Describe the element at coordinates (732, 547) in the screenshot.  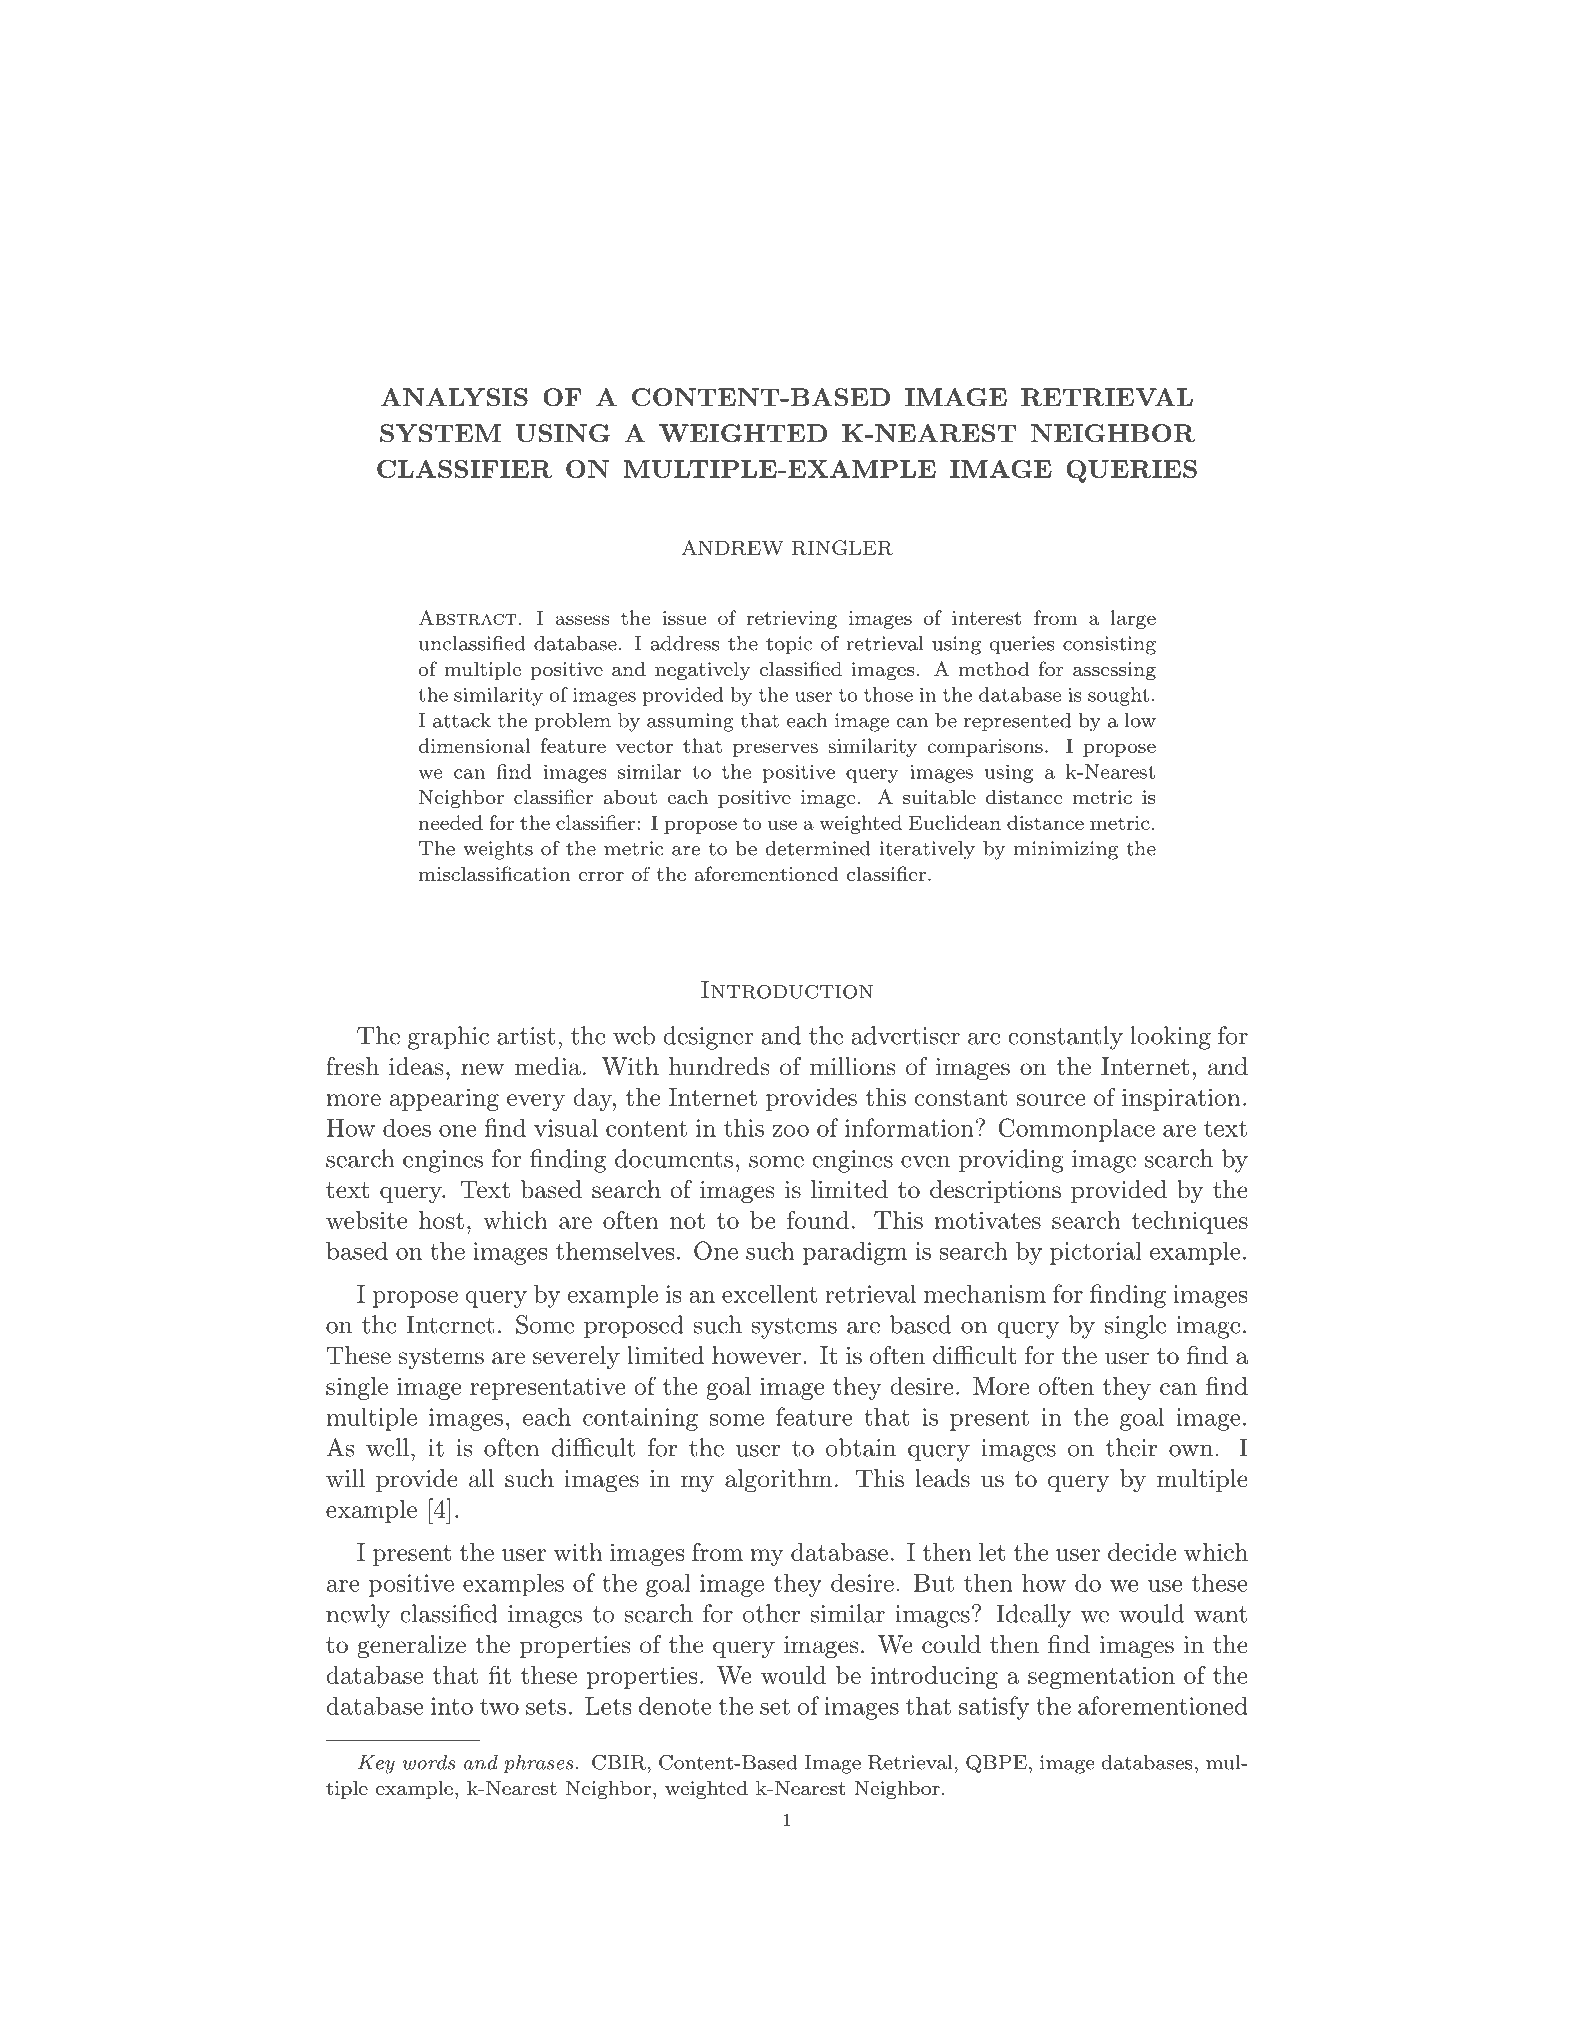
I see `ANDREW` at that location.
